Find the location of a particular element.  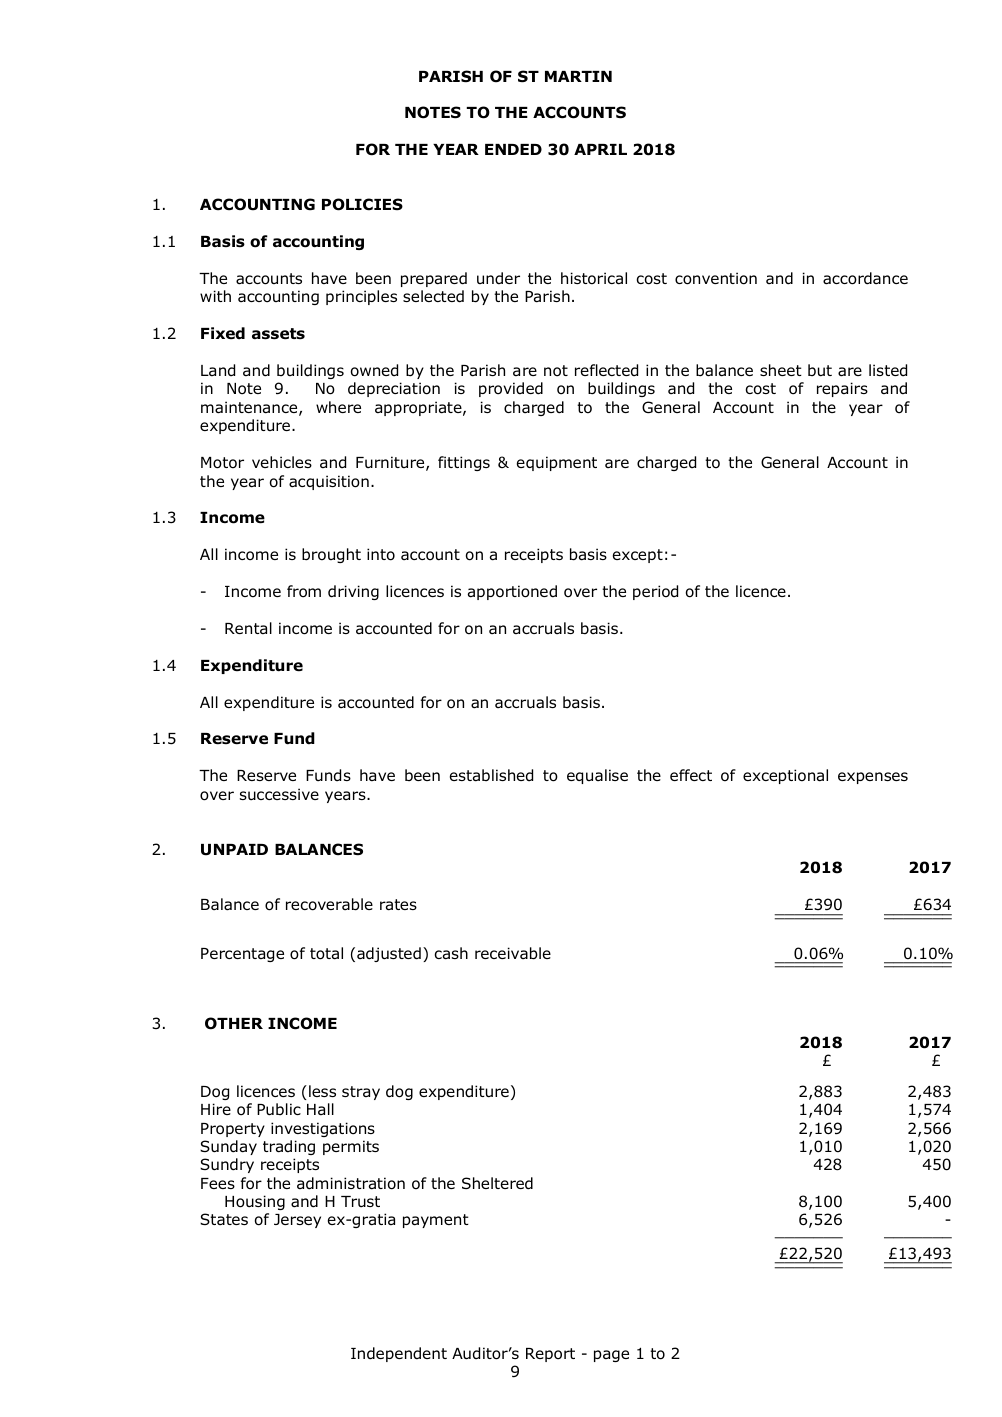

successive is located at coordinates (279, 794).
